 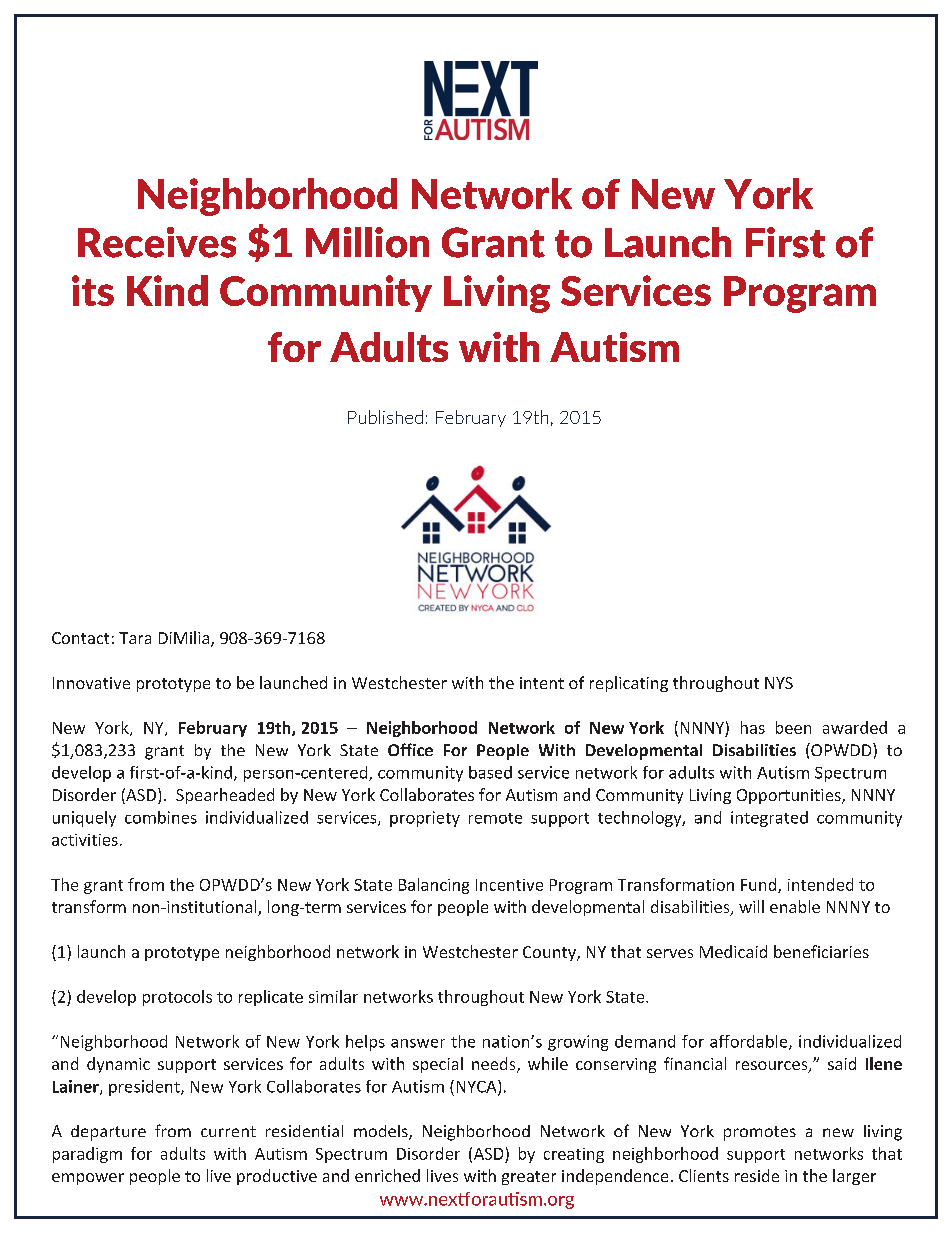 I want to click on Incentive, so click(x=509, y=885).
